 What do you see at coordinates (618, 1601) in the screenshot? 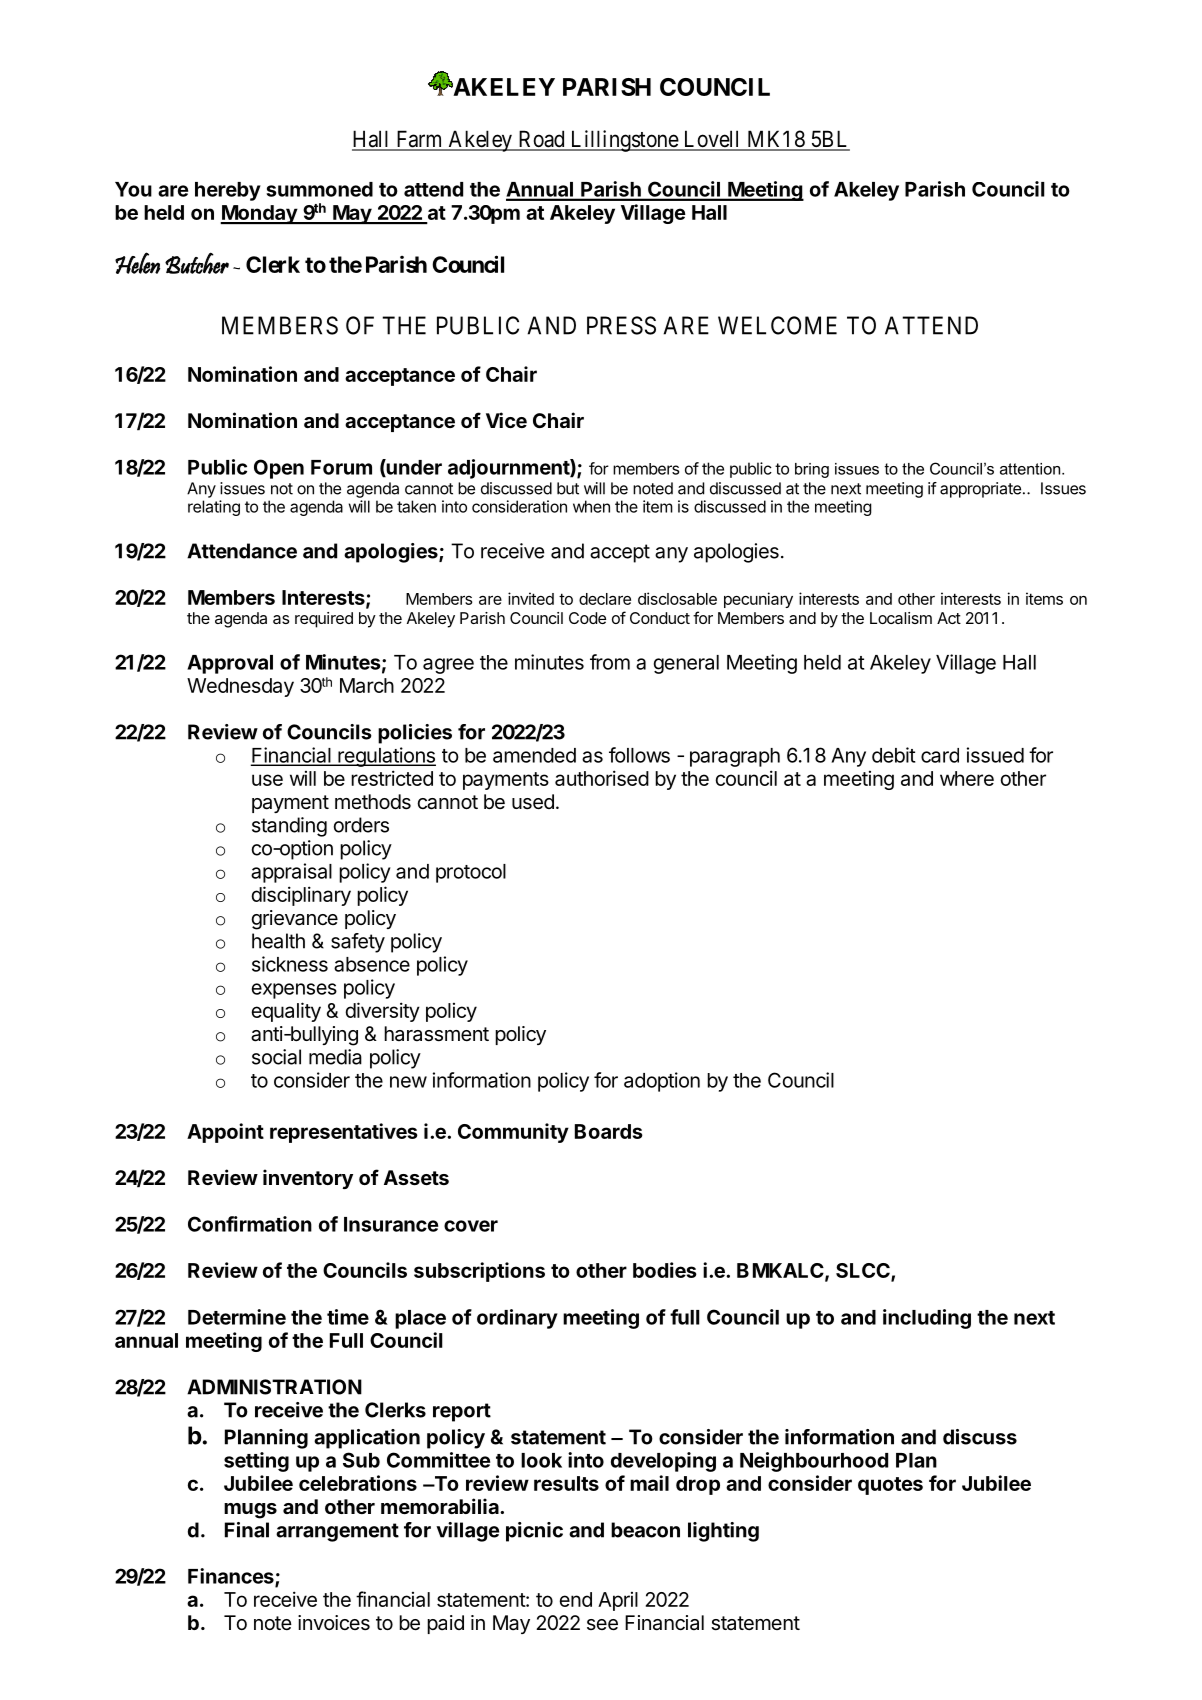
I see `April` at bounding box center [618, 1601].
